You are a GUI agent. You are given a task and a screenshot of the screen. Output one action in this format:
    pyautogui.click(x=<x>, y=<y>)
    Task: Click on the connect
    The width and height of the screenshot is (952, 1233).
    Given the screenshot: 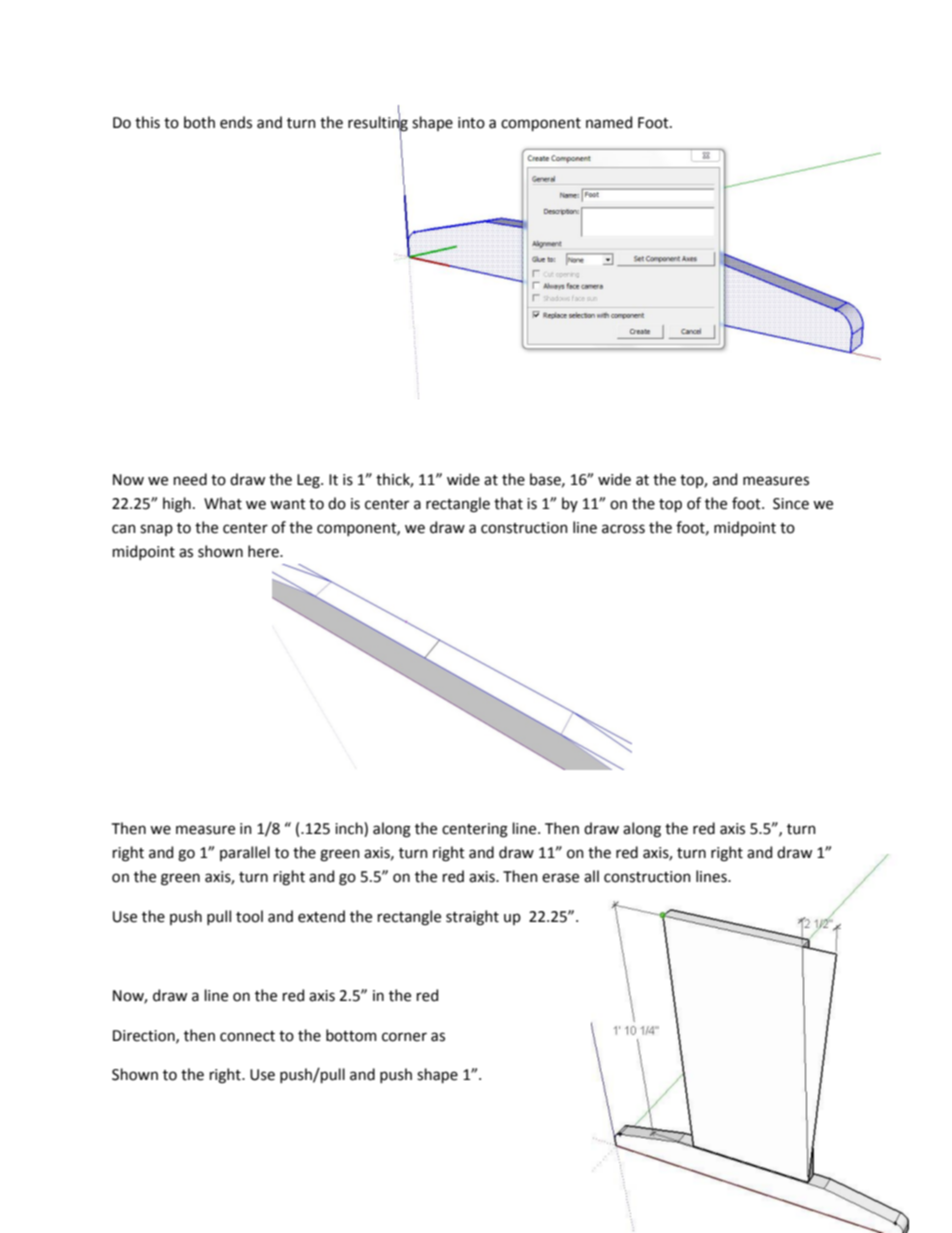 What is the action you would take?
    pyautogui.click(x=247, y=1036)
